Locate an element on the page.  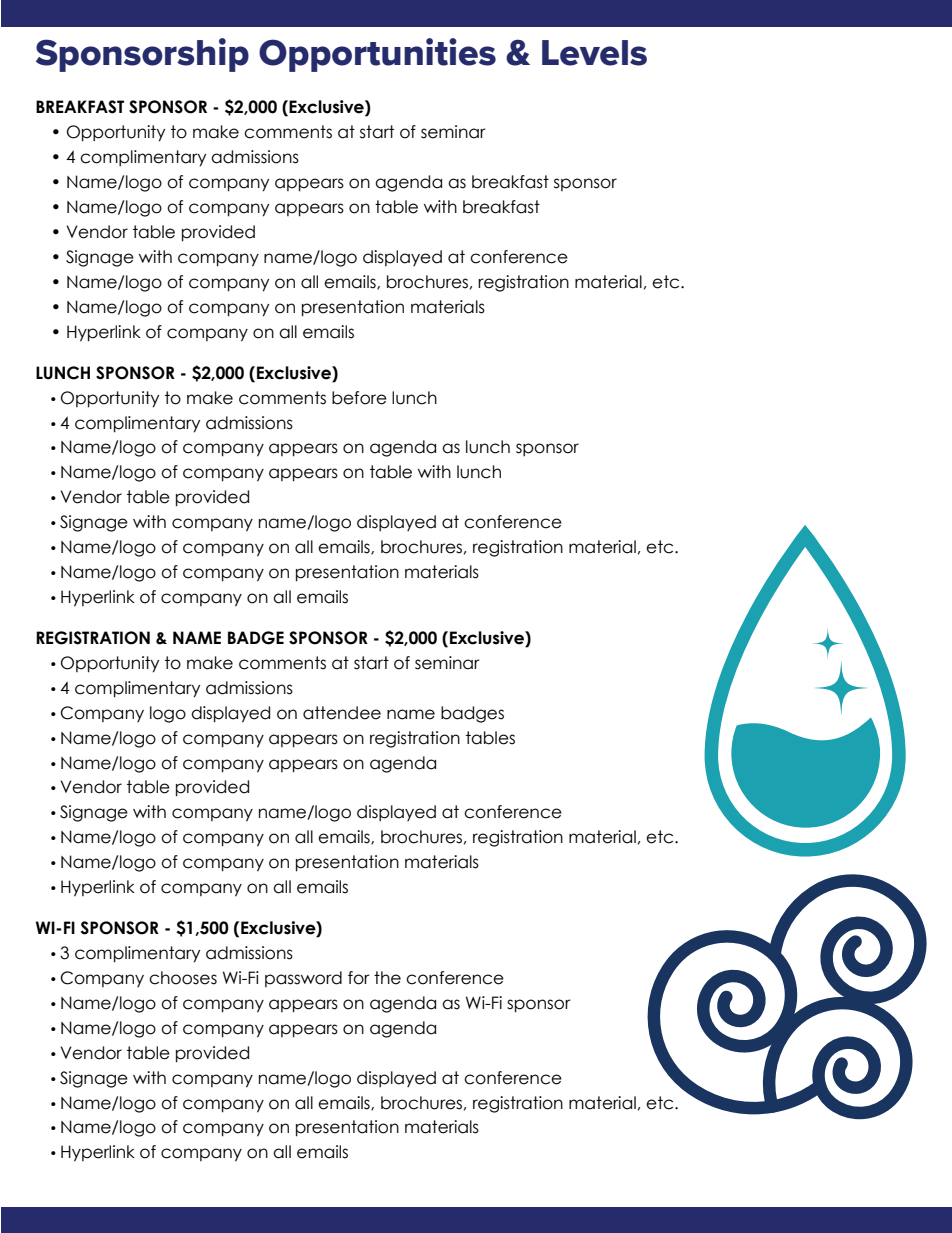
before is located at coordinates (359, 398).
